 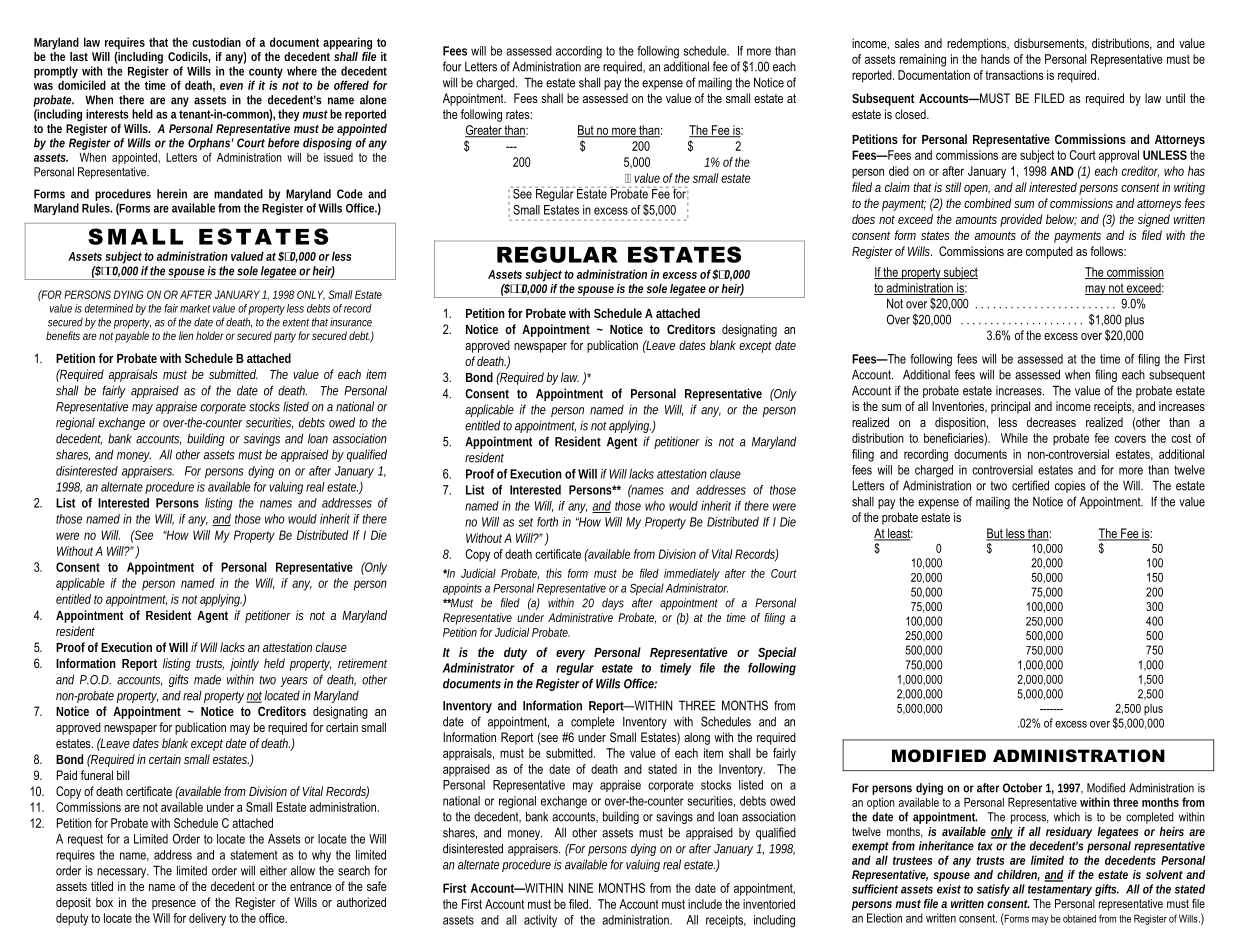 What do you see at coordinates (1010, 407) in the screenshot?
I see `principal` at bounding box center [1010, 407].
